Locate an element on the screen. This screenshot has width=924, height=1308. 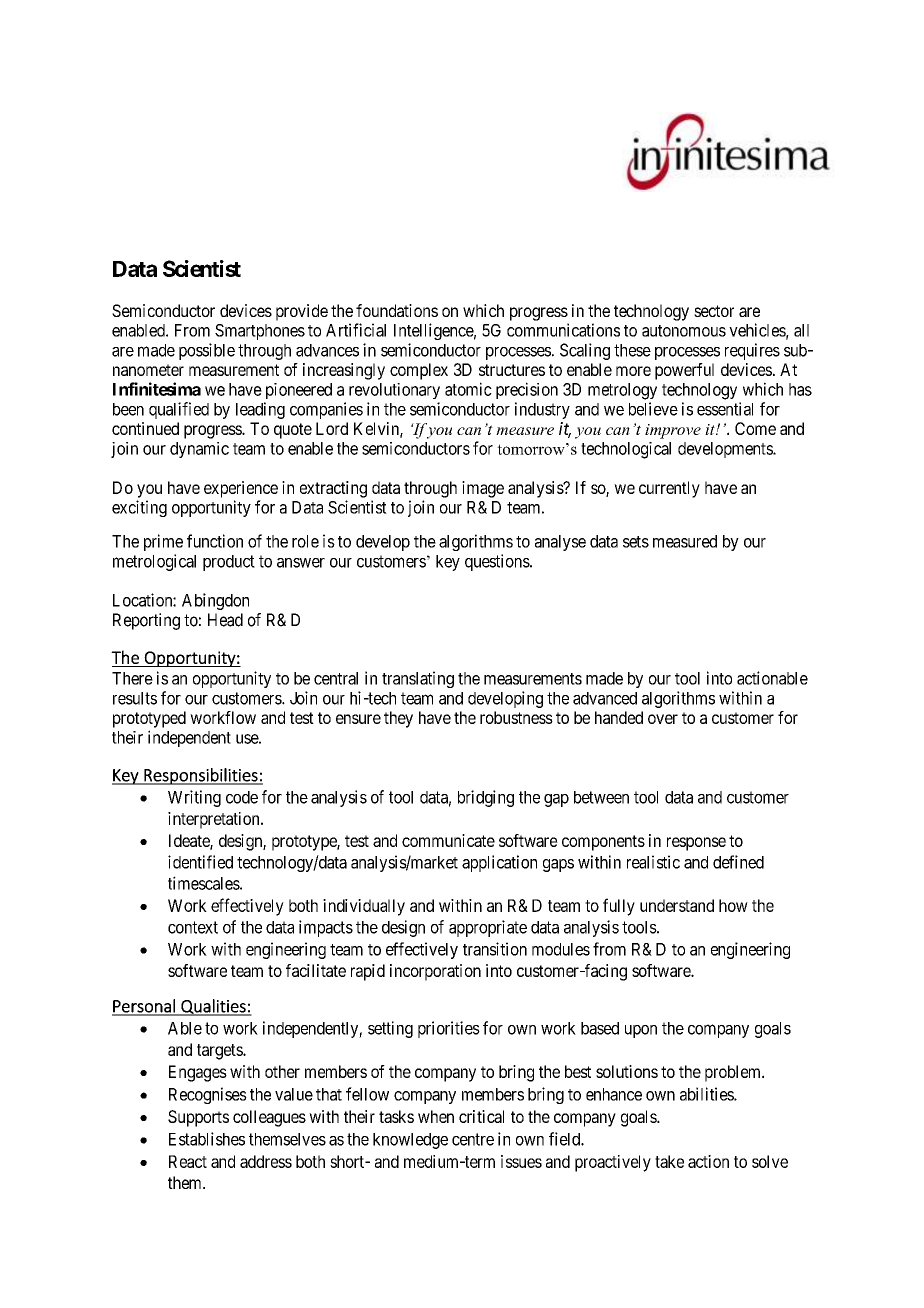
Establishes is located at coordinates (207, 1139).
